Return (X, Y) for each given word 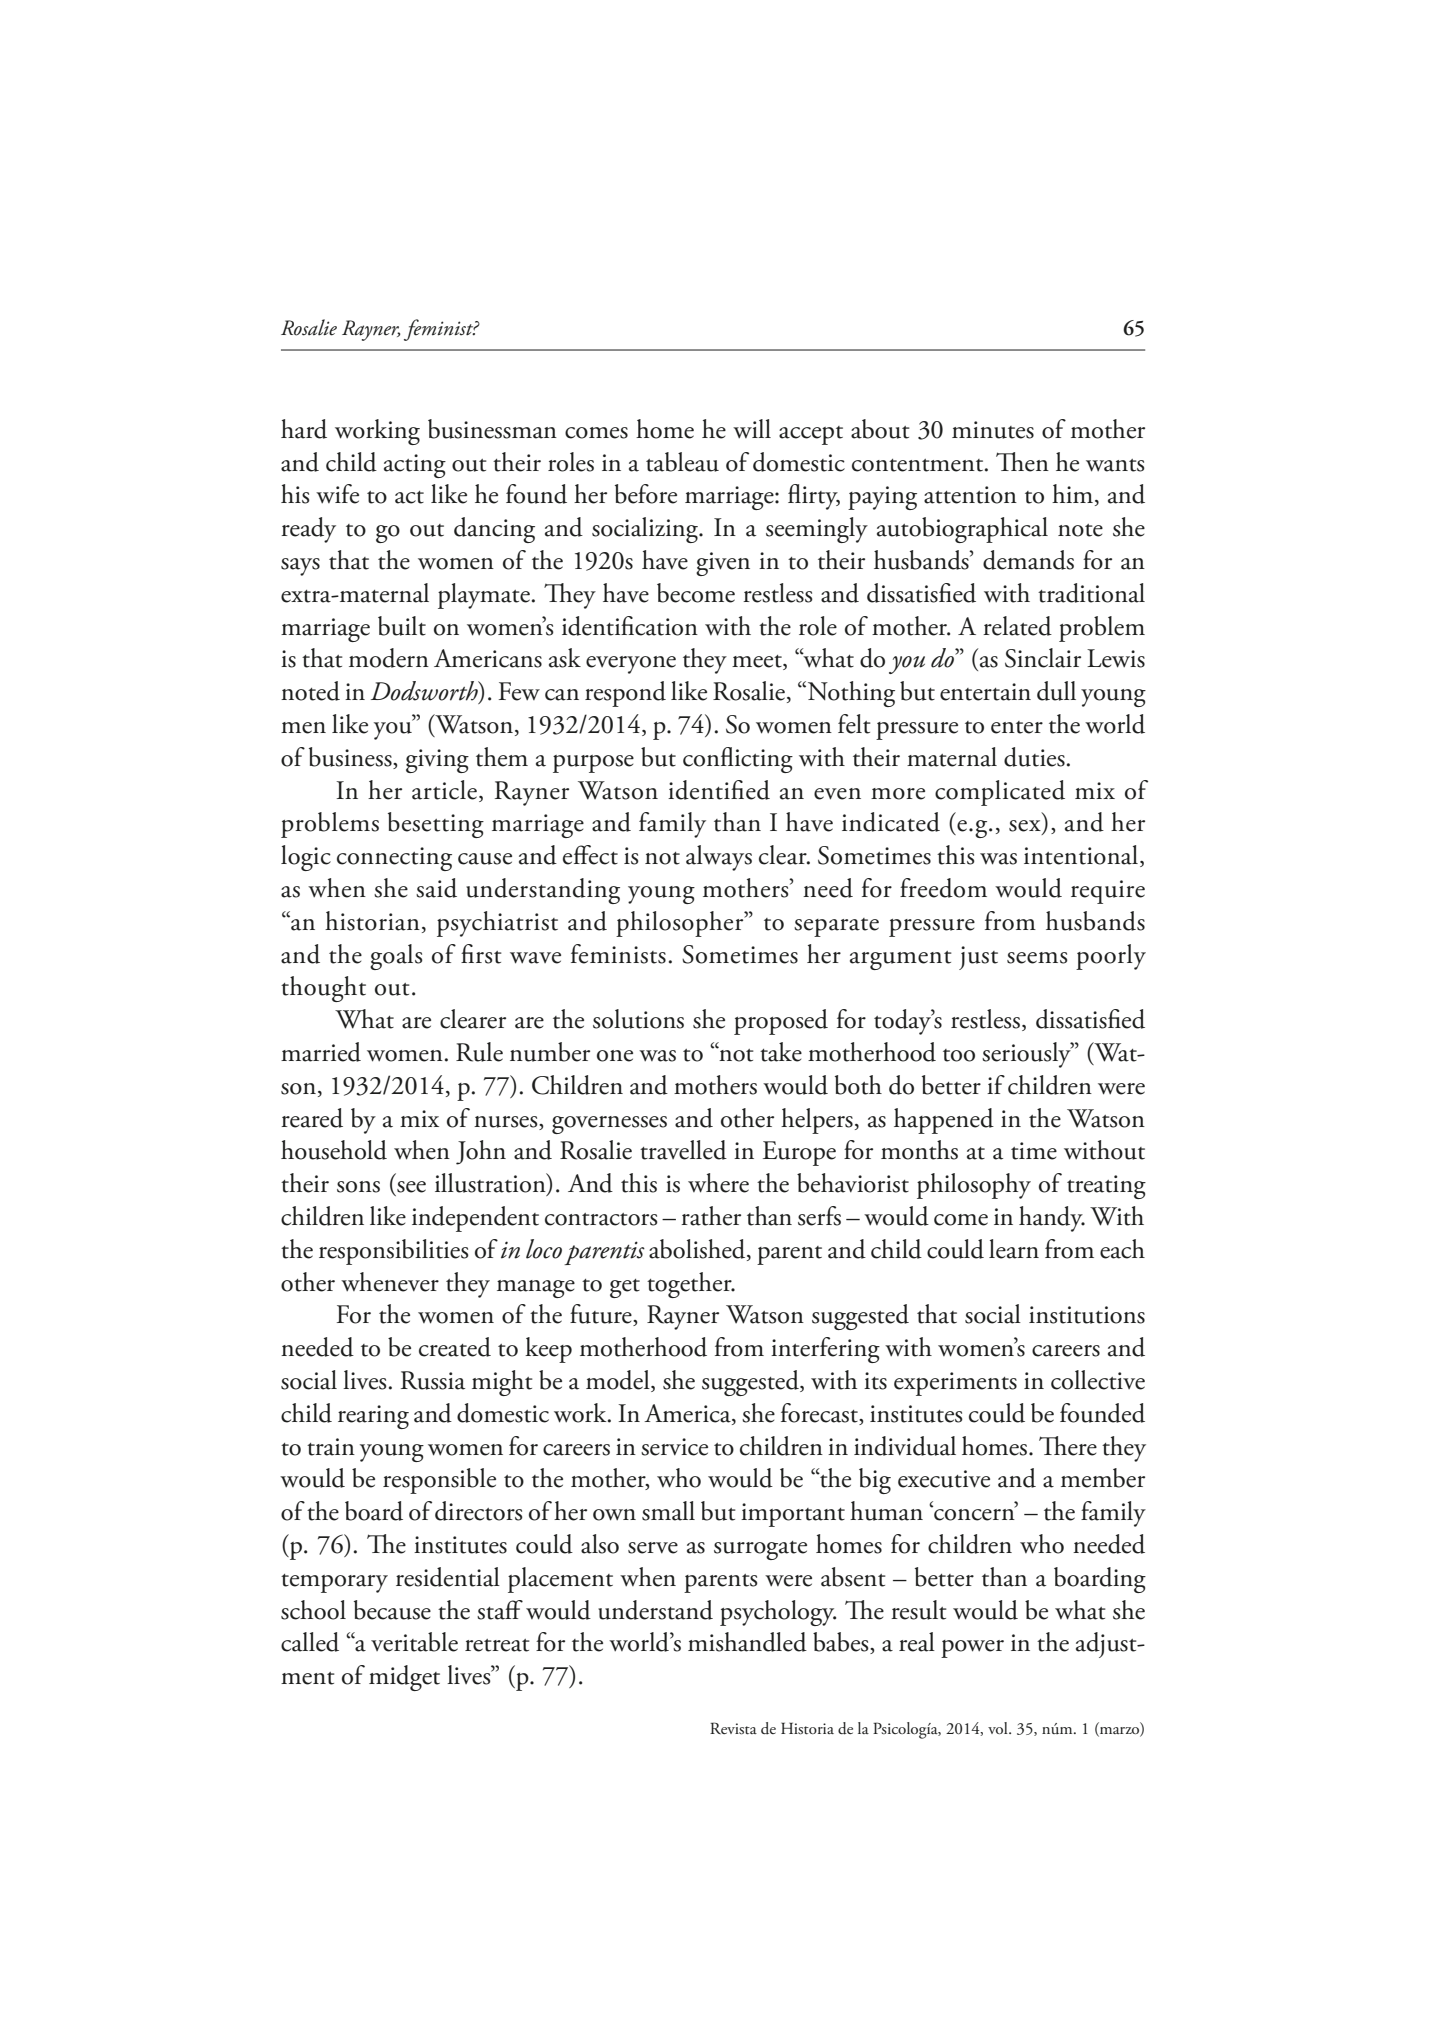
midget (404, 1678)
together (690, 1285)
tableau (682, 462)
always (719, 858)
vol (999, 1728)
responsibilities (394, 1252)
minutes (993, 430)
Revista (733, 1728)
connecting (394, 859)
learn (1014, 1249)
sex (1026, 827)
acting (415, 466)
